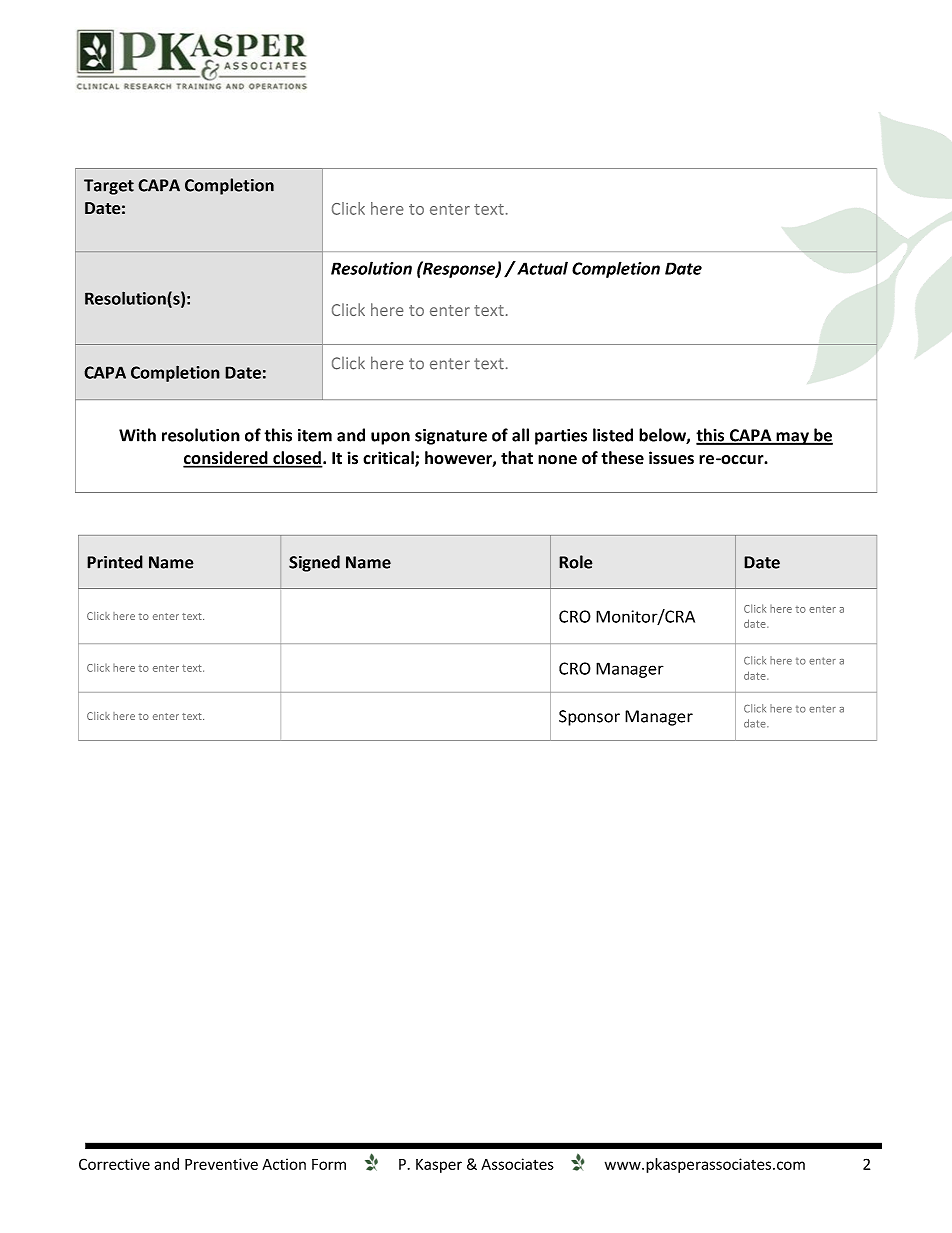 The width and height of the document is (952, 1233). What do you see at coordinates (541, 268) in the document?
I see `Actual` at bounding box center [541, 268].
